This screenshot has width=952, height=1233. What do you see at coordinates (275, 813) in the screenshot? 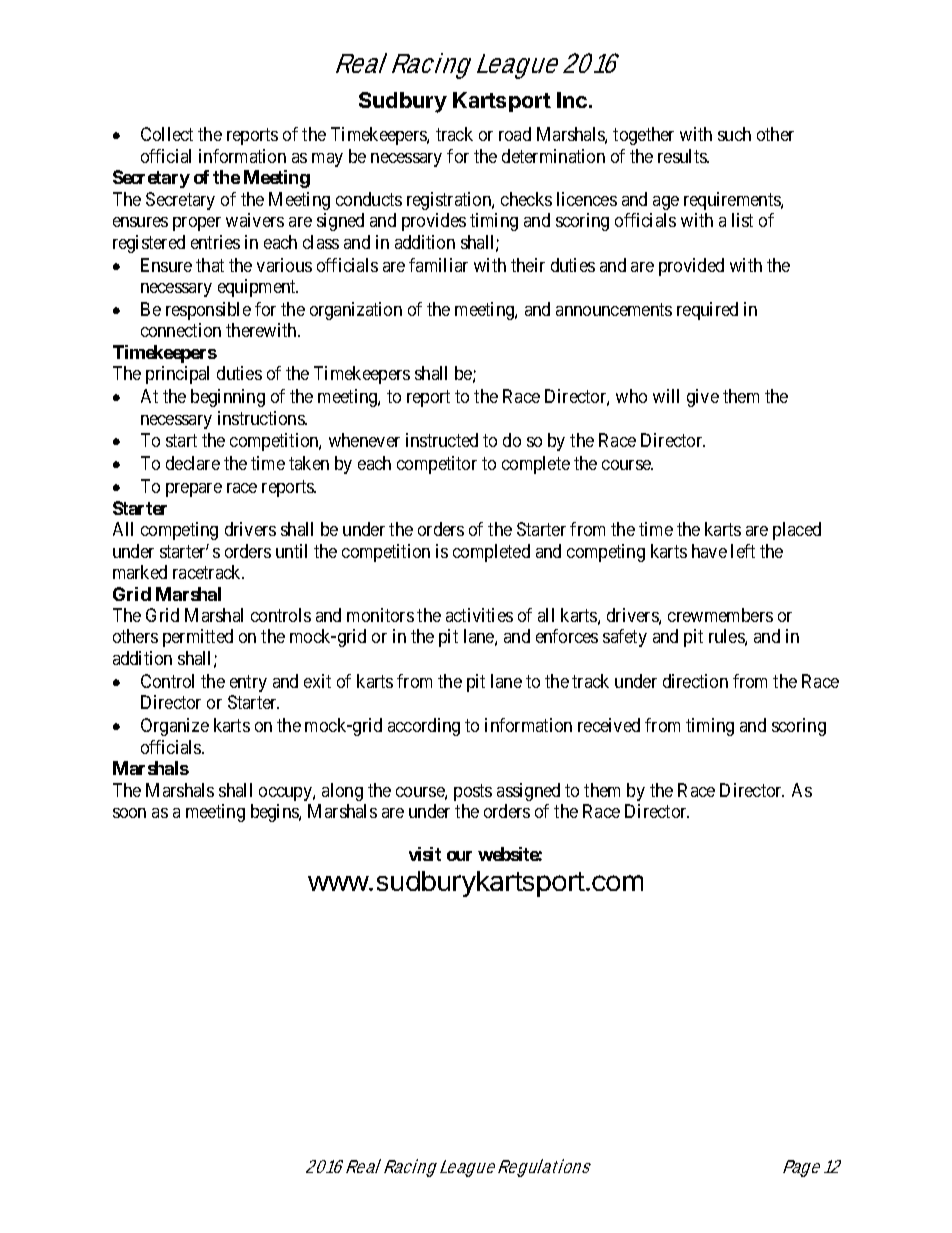
I see `begins` at bounding box center [275, 813].
